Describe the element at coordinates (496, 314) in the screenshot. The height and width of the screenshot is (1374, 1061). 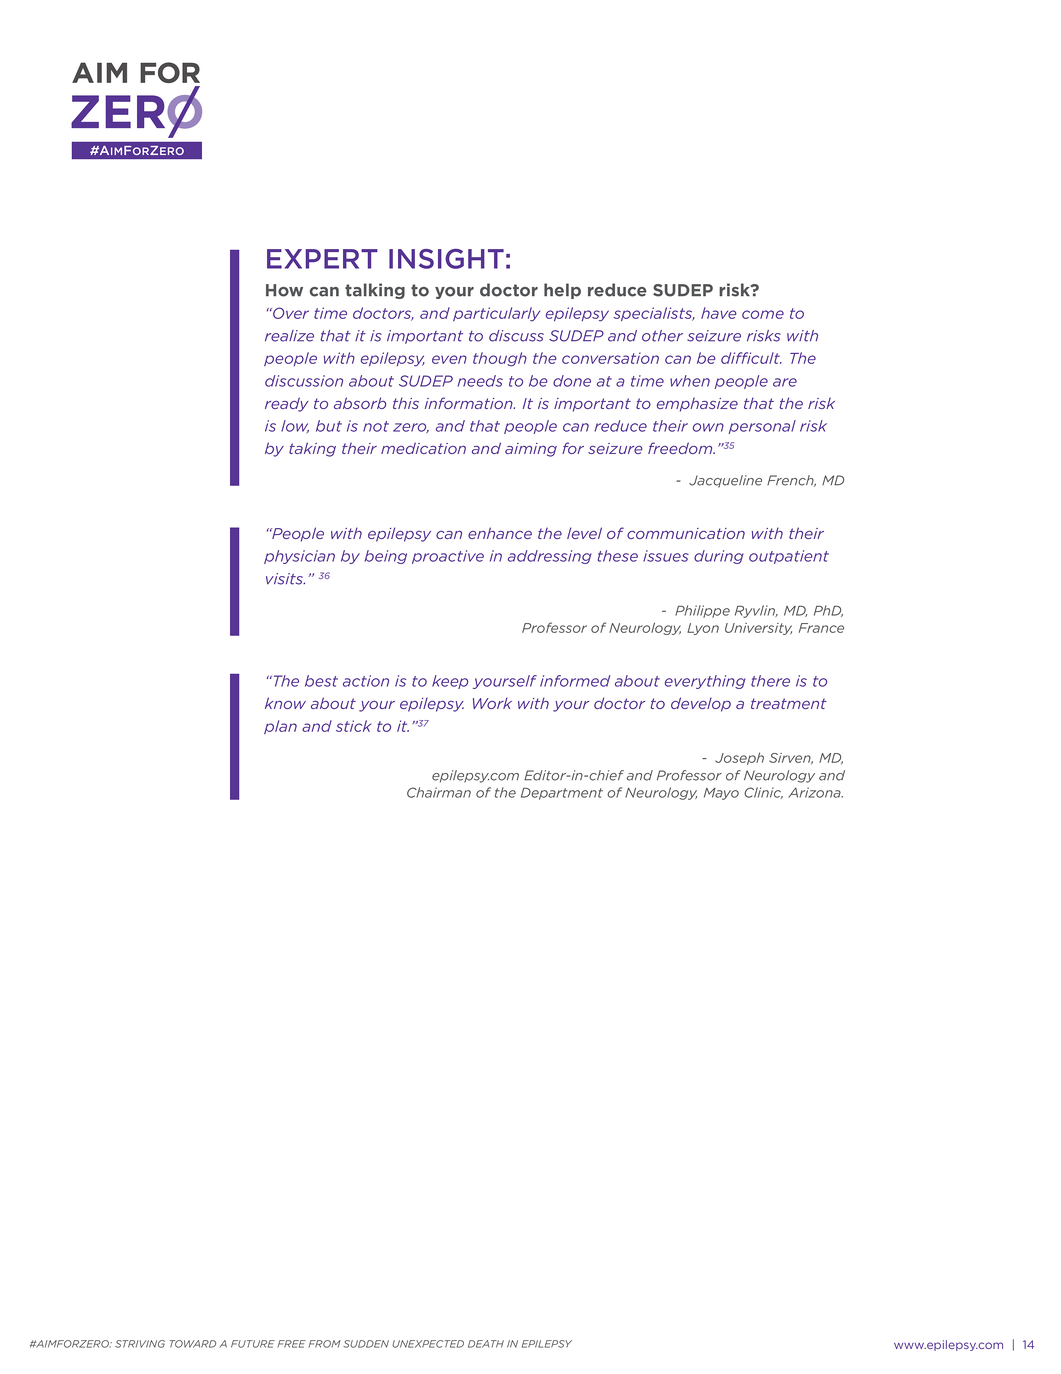
I see `particularly` at that location.
